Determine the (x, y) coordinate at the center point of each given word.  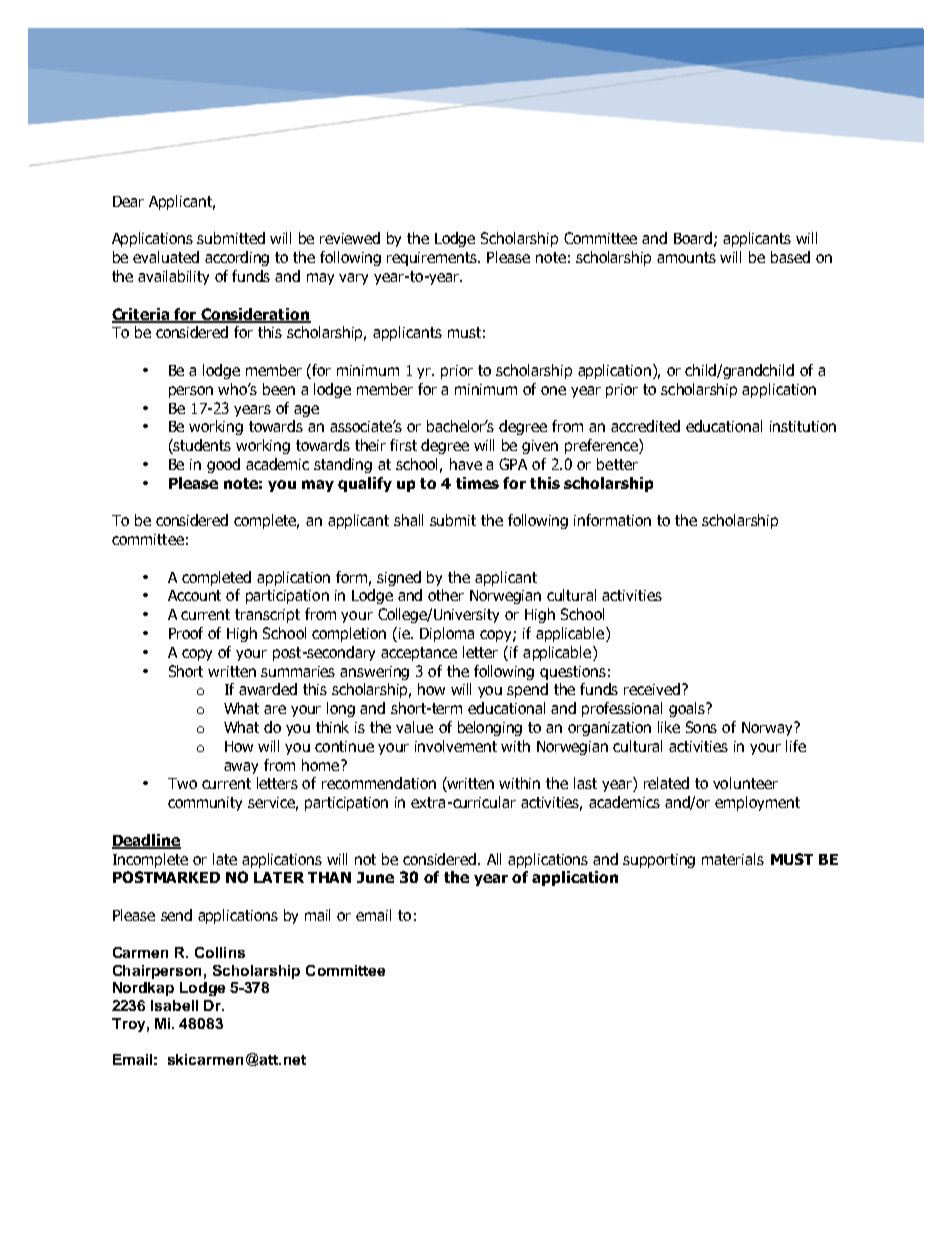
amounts (686, 257)
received (652, 689)
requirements (433, 259)
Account (194, 595)
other (446, 595)
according (237, 258)
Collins (220, 952)
